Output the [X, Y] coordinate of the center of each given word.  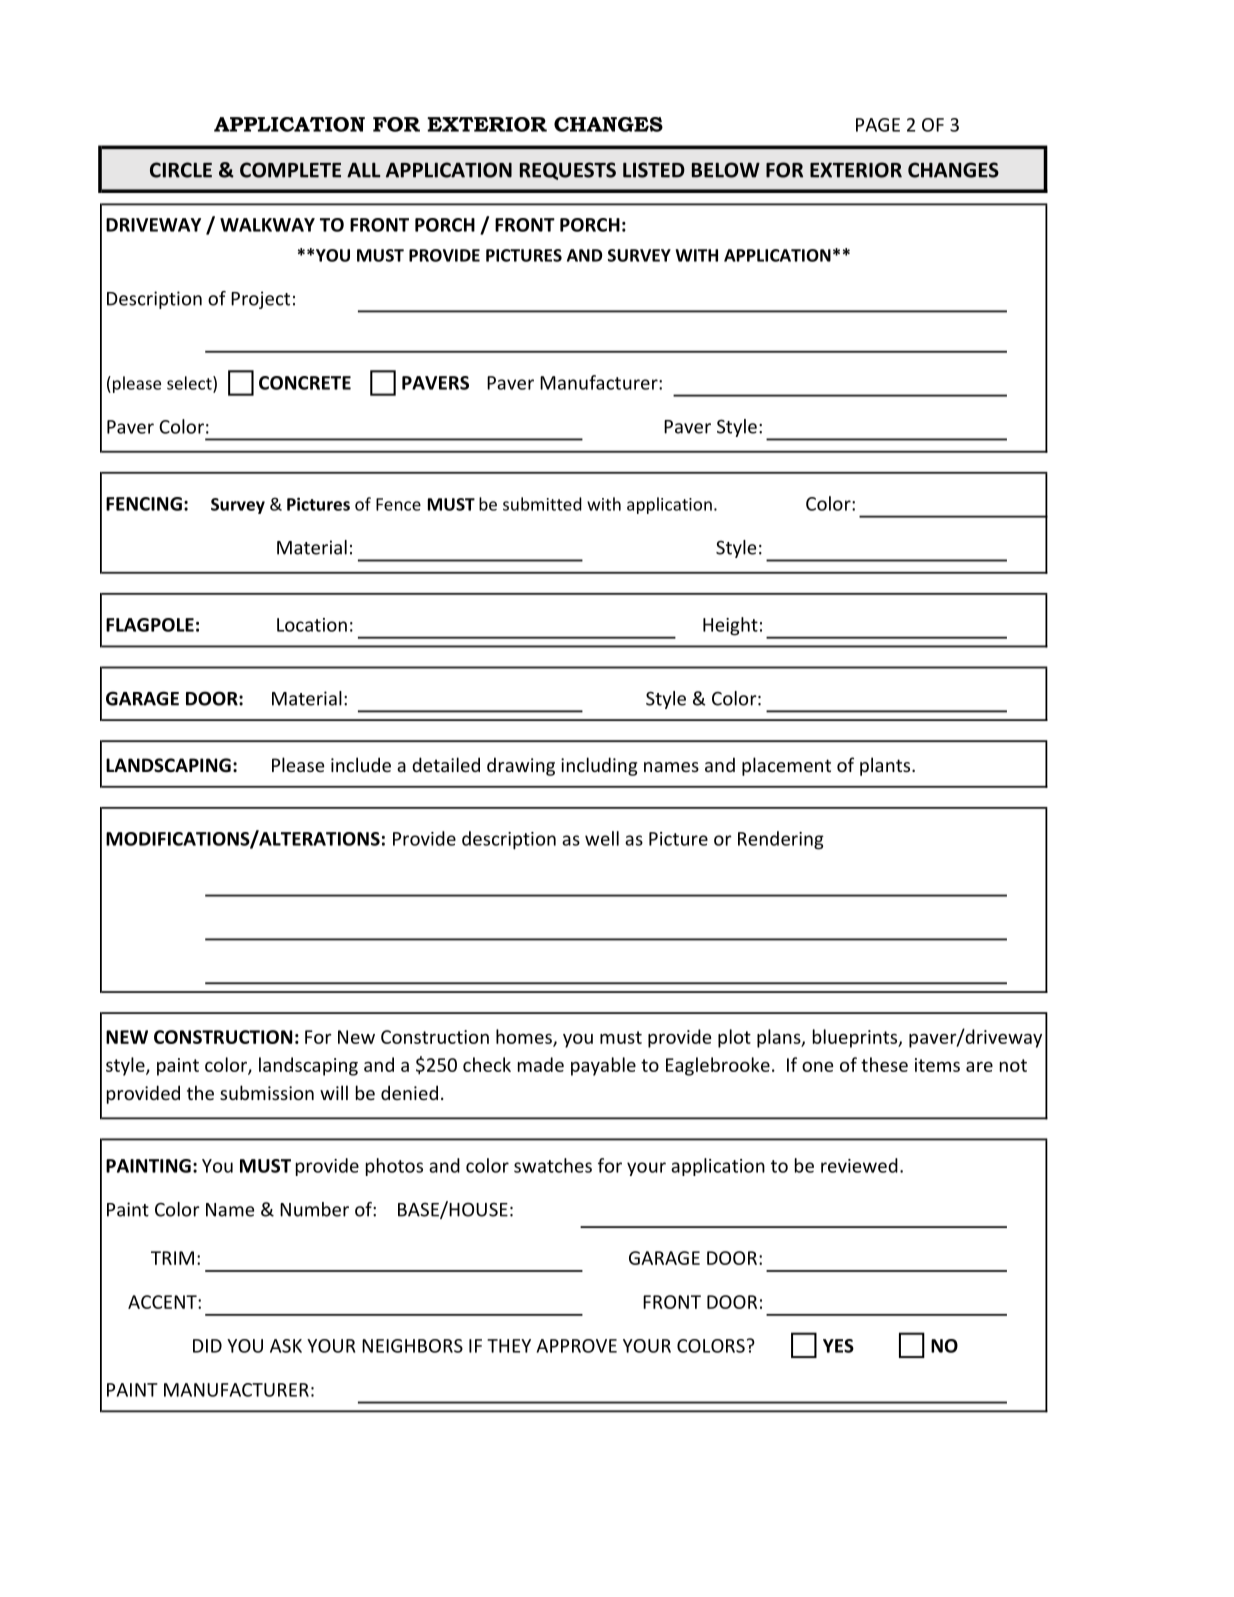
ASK [286, 1346]
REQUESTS [568, 171]
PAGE [878, 125]
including [599, 766]
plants [886, 766]
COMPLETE [290, 170]
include [361, 764]
